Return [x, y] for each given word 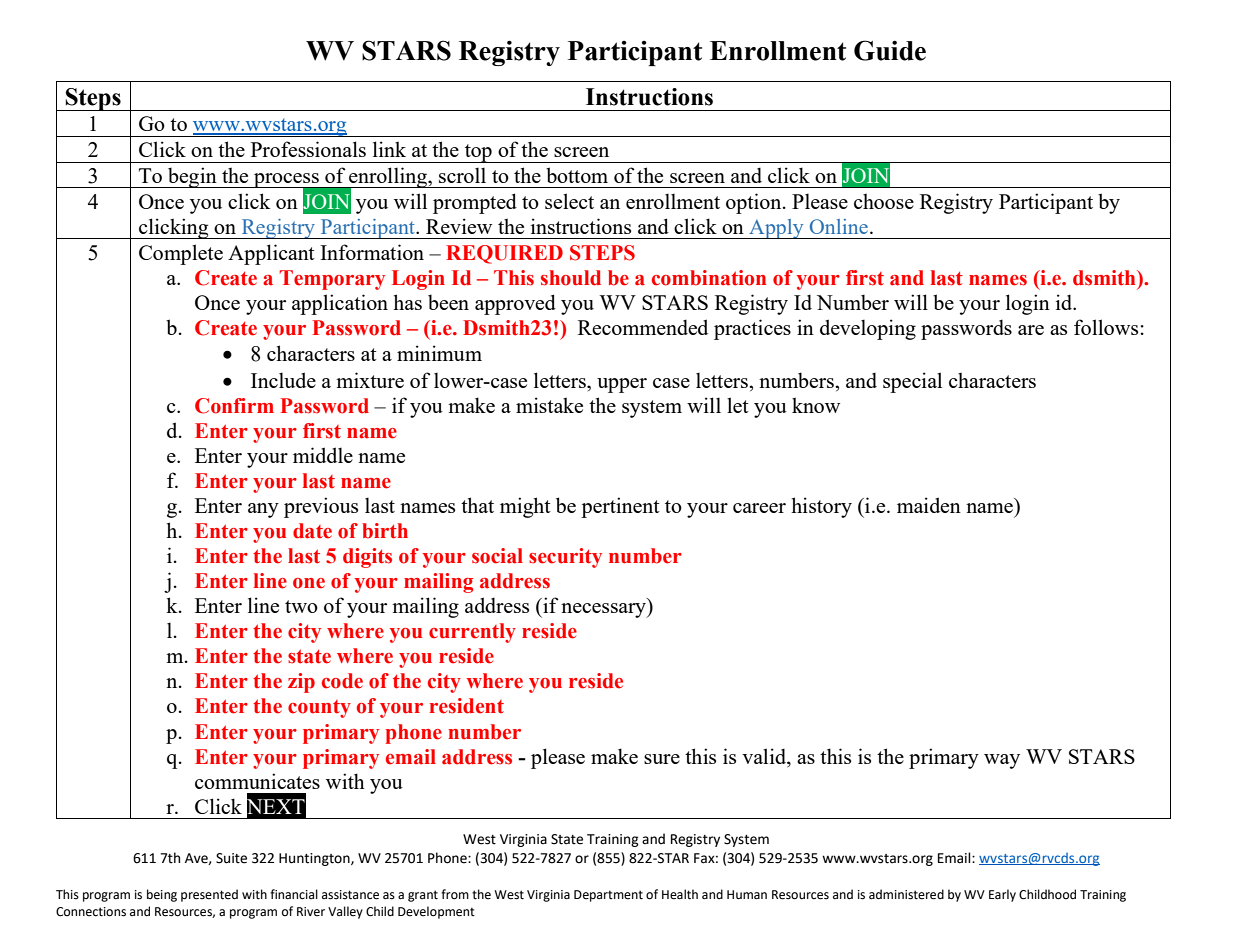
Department [608, 896]
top [478, 153]
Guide [890, 50]
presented [209, 895]
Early [1002, 895]
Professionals [308, 149]
